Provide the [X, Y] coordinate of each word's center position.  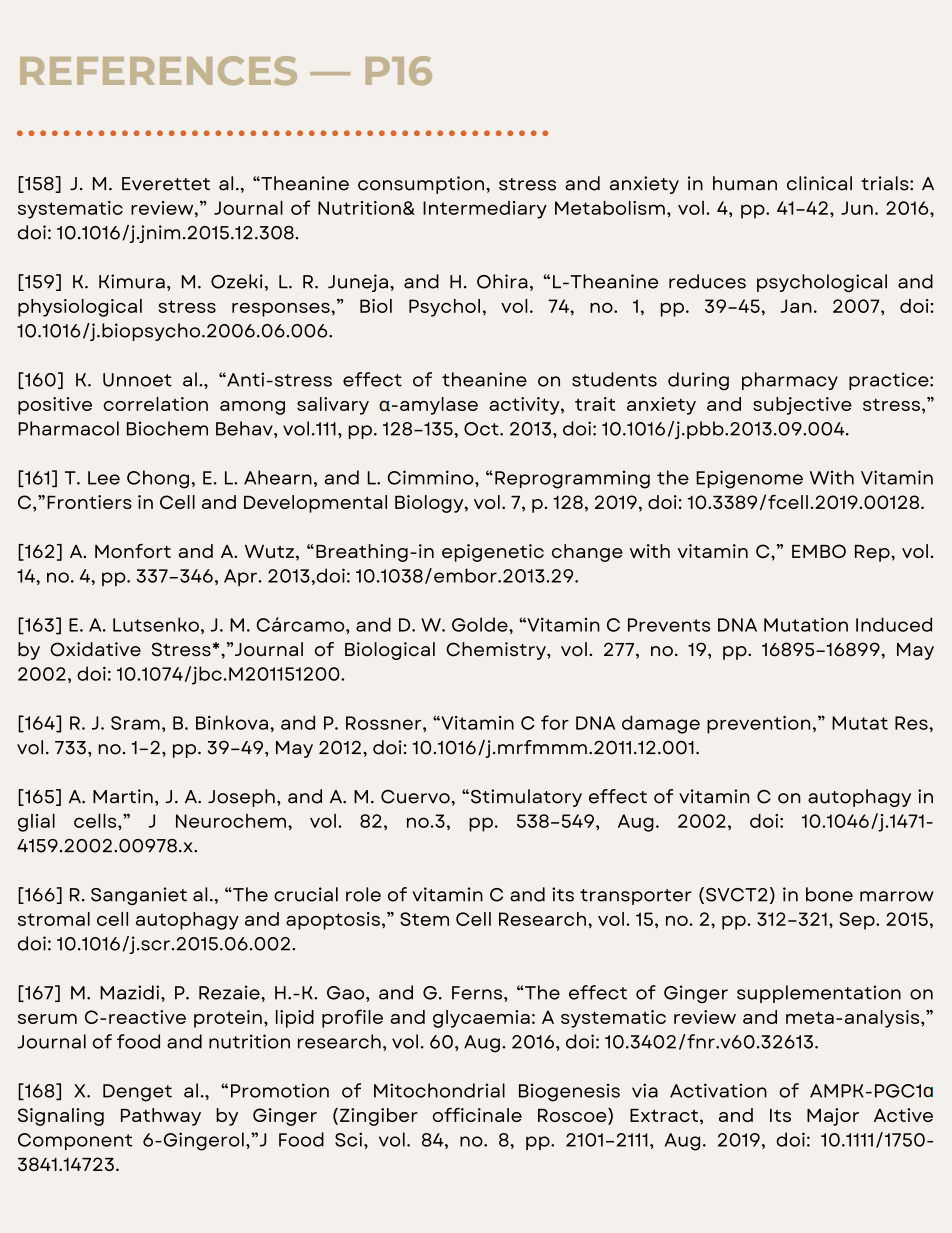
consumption [421, 185]
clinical [819, 183]
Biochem [167, 428]
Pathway [161, 1117]
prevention [758, 725]
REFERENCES [158, 70]
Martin [123, 796]
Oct [482, 429]
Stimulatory [526, 798]
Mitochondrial [439, 1090]
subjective [802, 406]
